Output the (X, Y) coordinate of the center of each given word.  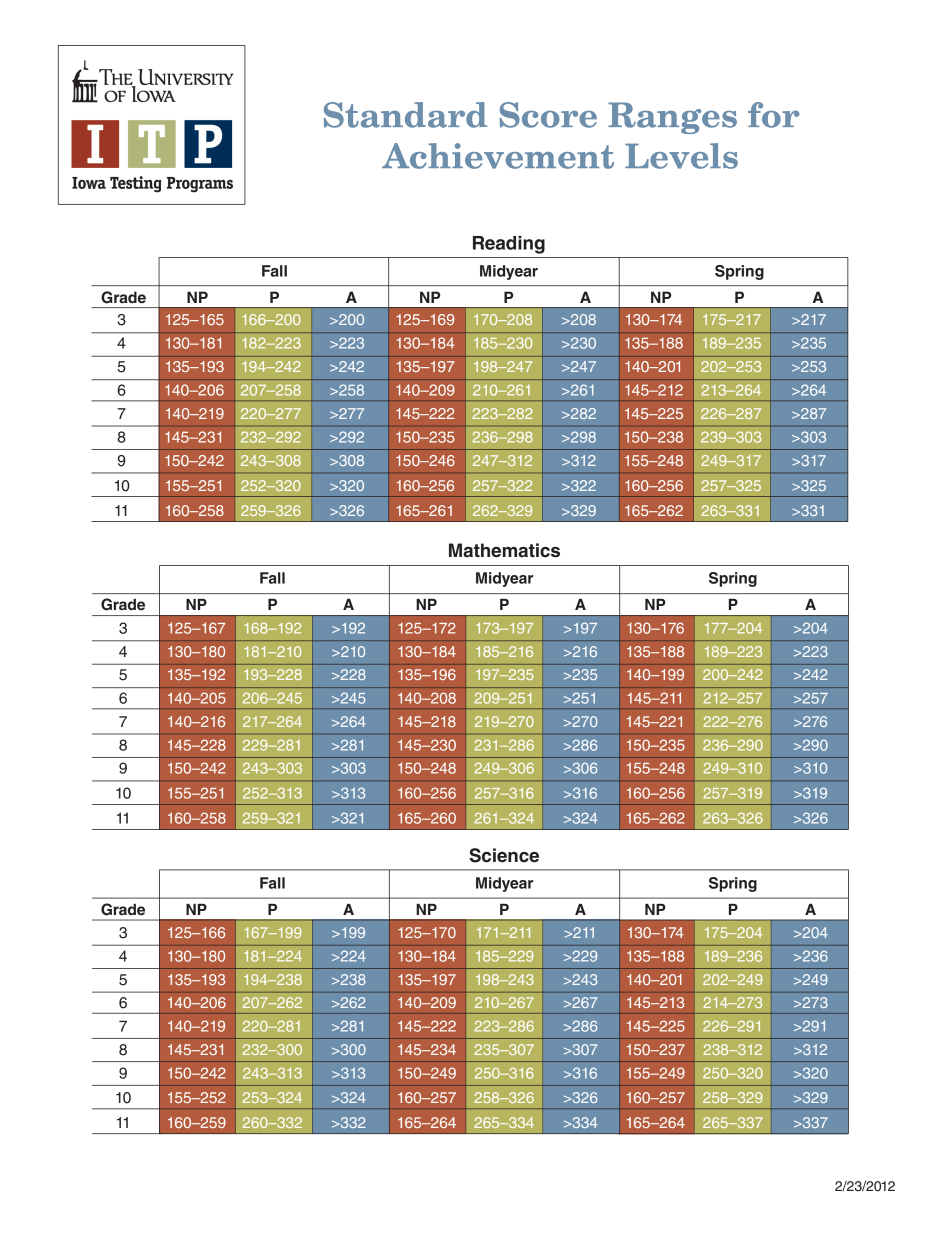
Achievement (498, 156)
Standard (405, 115)
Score (548, 115)
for (773, 115)
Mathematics (504, 550)
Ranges (672, 118)
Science (504, 855)
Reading (509, 245)
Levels (681, 156)
